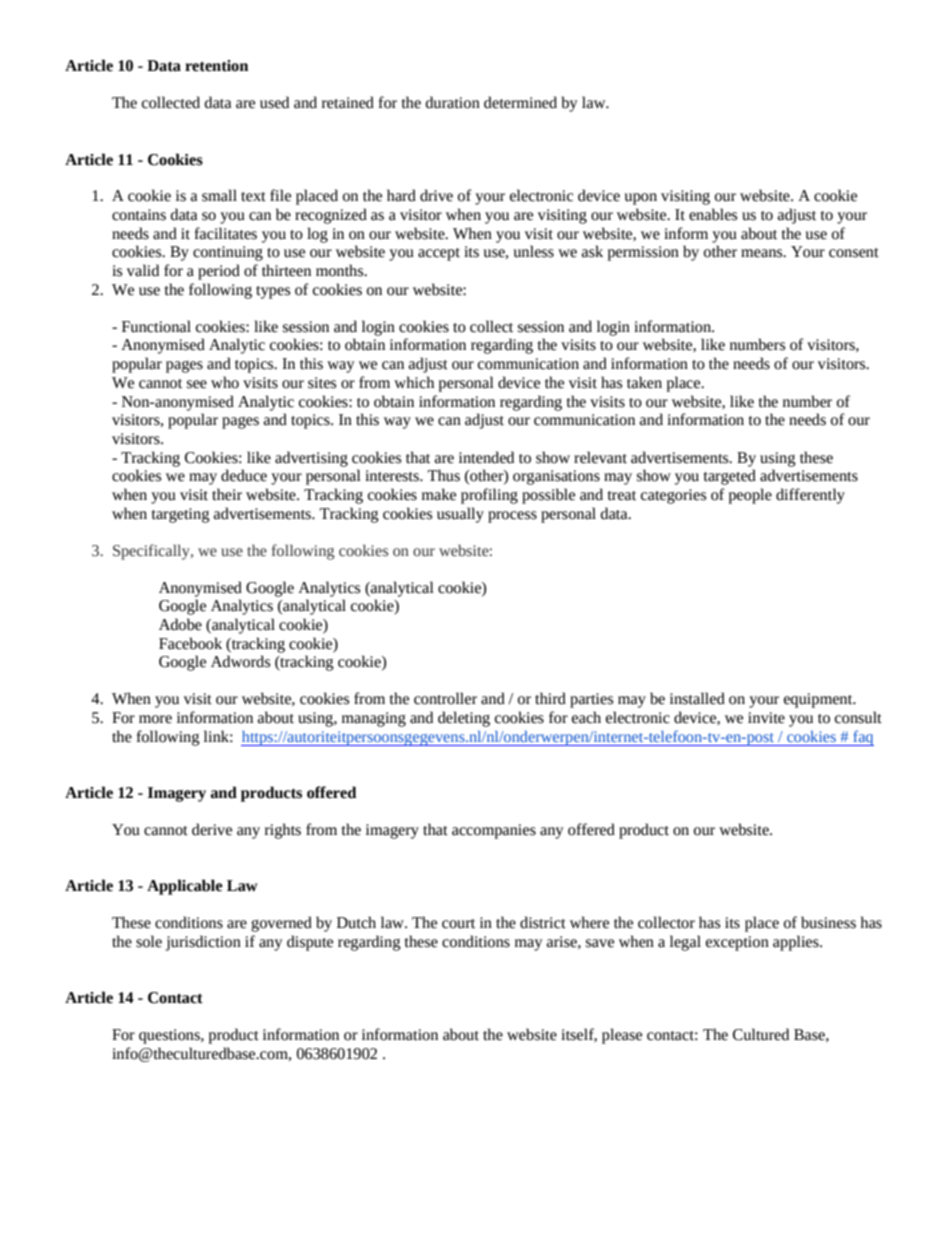 The width and height of the image is (952, 1233). I want to click on deleting, so click(464, 719).
